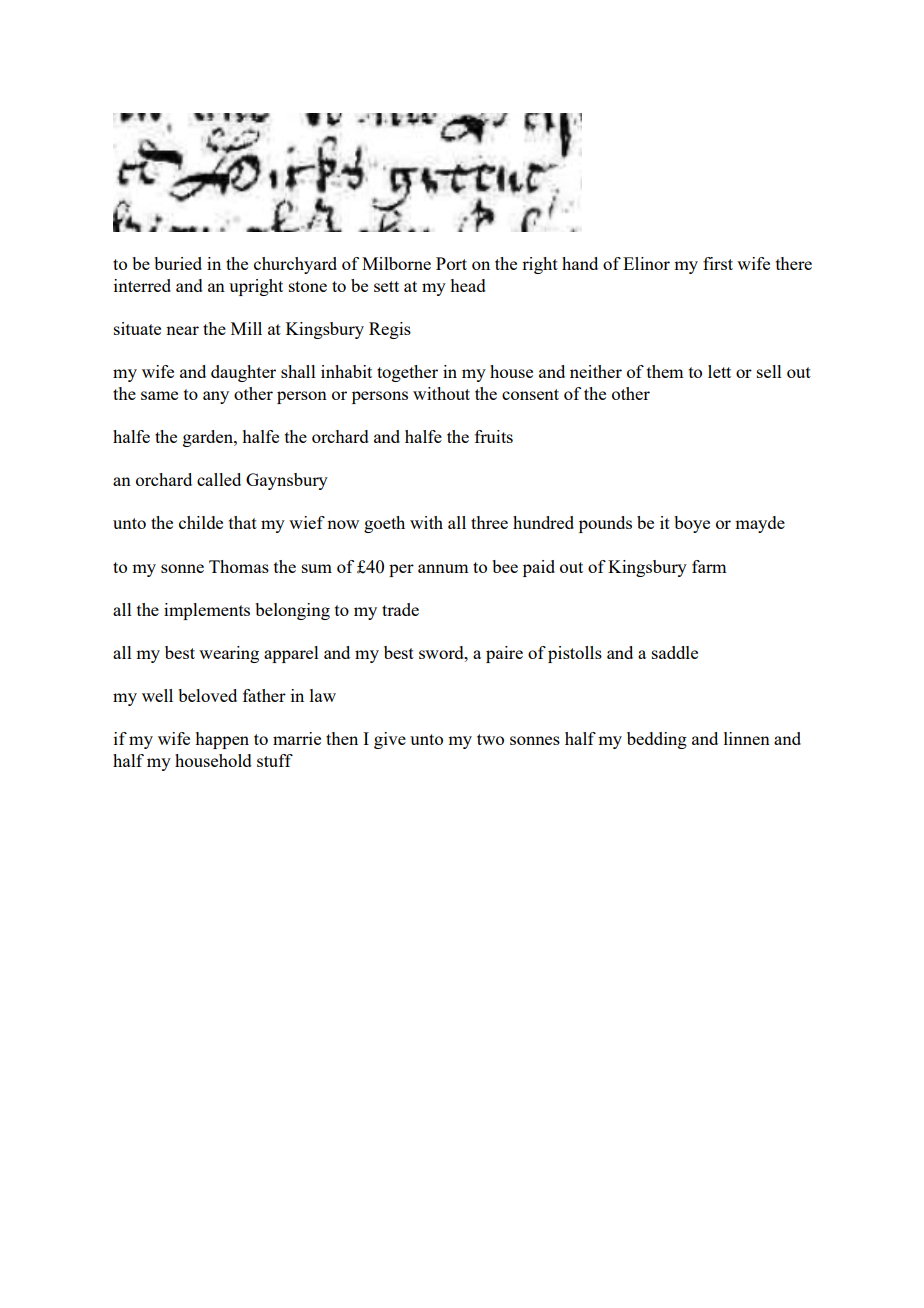  What do you see at coordinates (468, 285) in the page?
I see `head` at bounding box center [468, 285].
